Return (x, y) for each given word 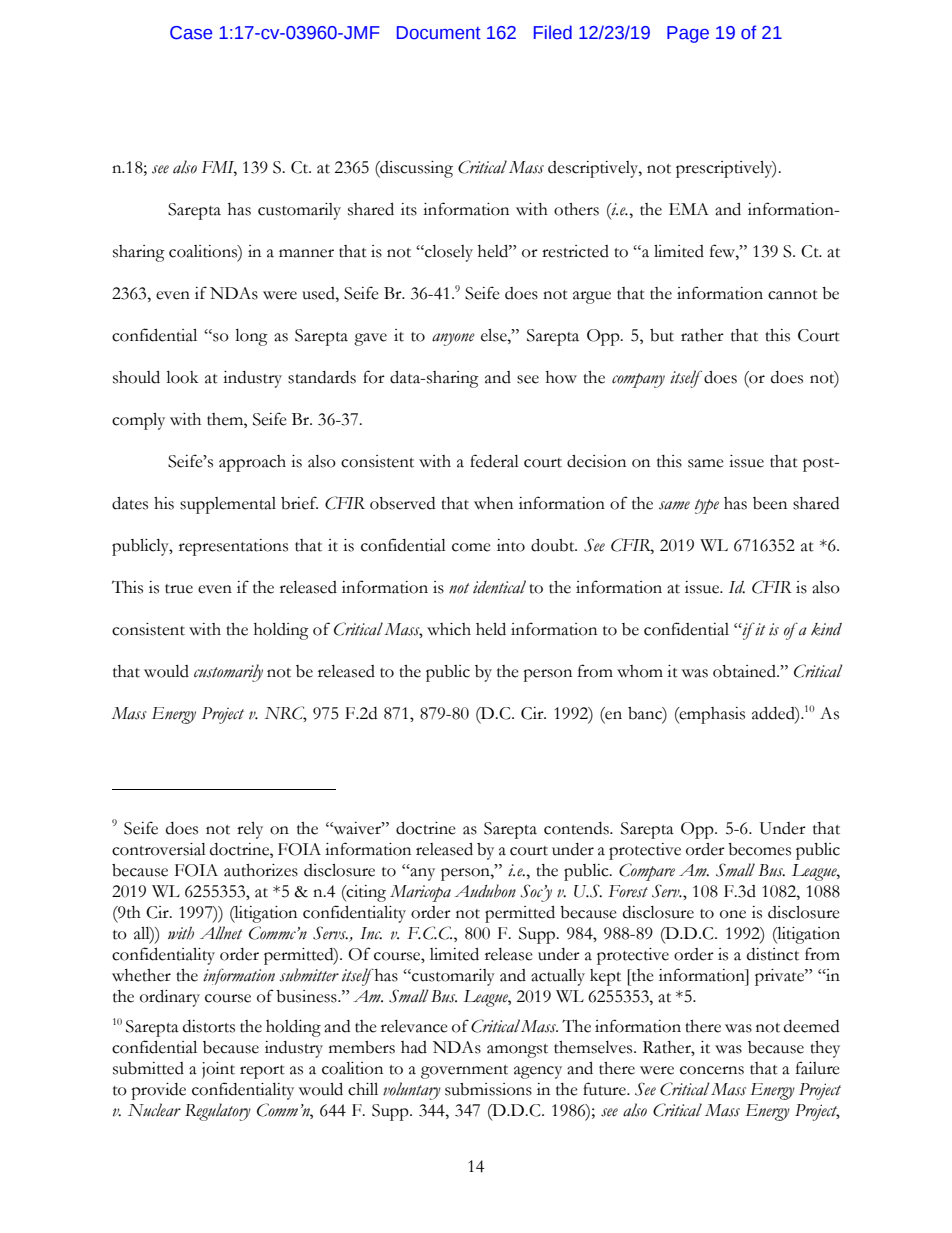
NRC (285, 714)
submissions (488, 1089)
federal (494, 461)
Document (439, 33)
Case (191, 33)
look (182, 377)
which (449, 629)
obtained (745, 671)
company (638, 380)
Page (688, 34)
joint (218, 1070)
